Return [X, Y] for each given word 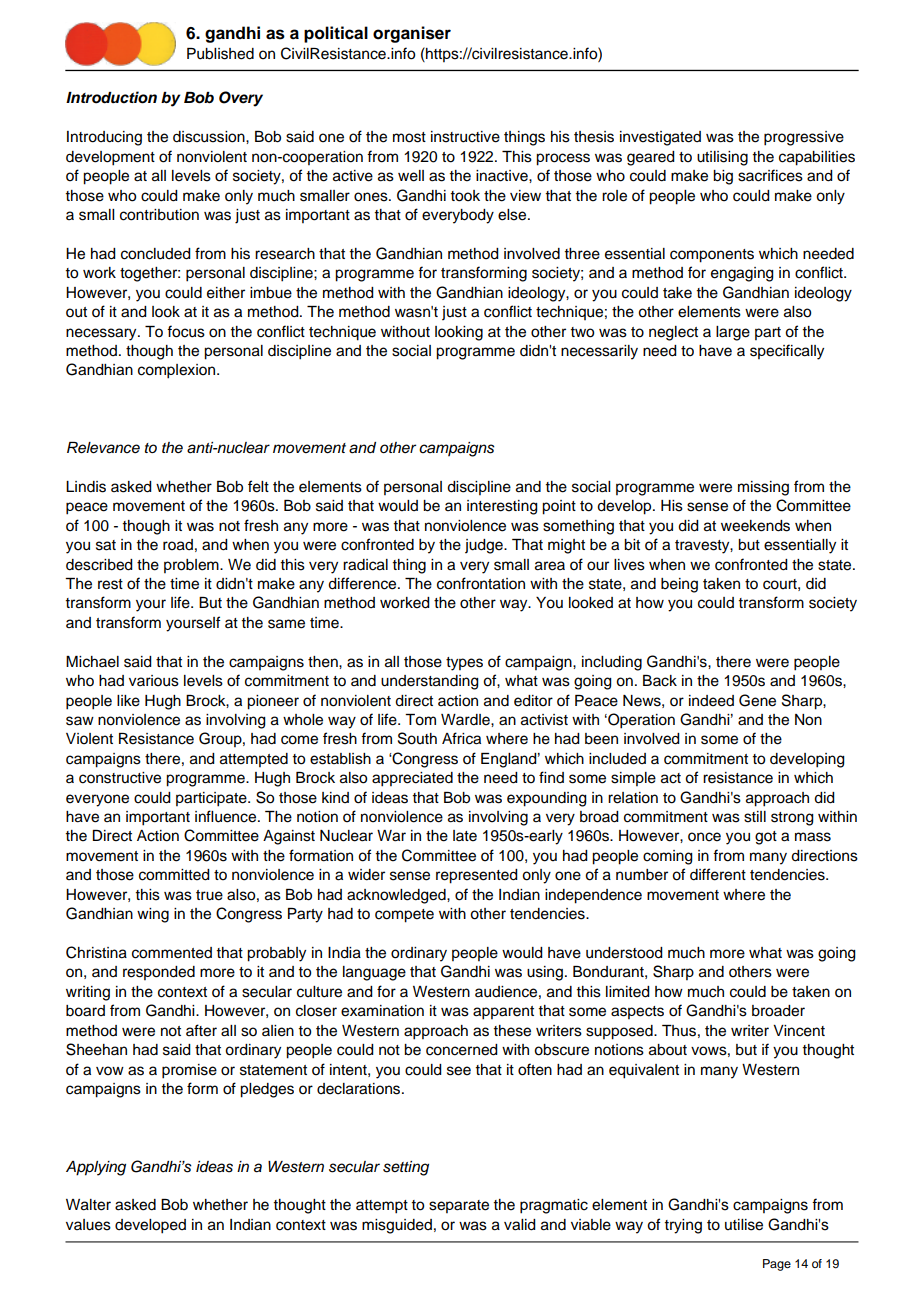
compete [404, 916]
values [88, 1225]
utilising [722, 158]
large [733, 333]
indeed [711, 701]
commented [172, 953]
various [154, 681]
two [582, 332]
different [718, 874]
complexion [178, 371]
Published [220, 54]
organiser [412, 34]
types [464, 664]
